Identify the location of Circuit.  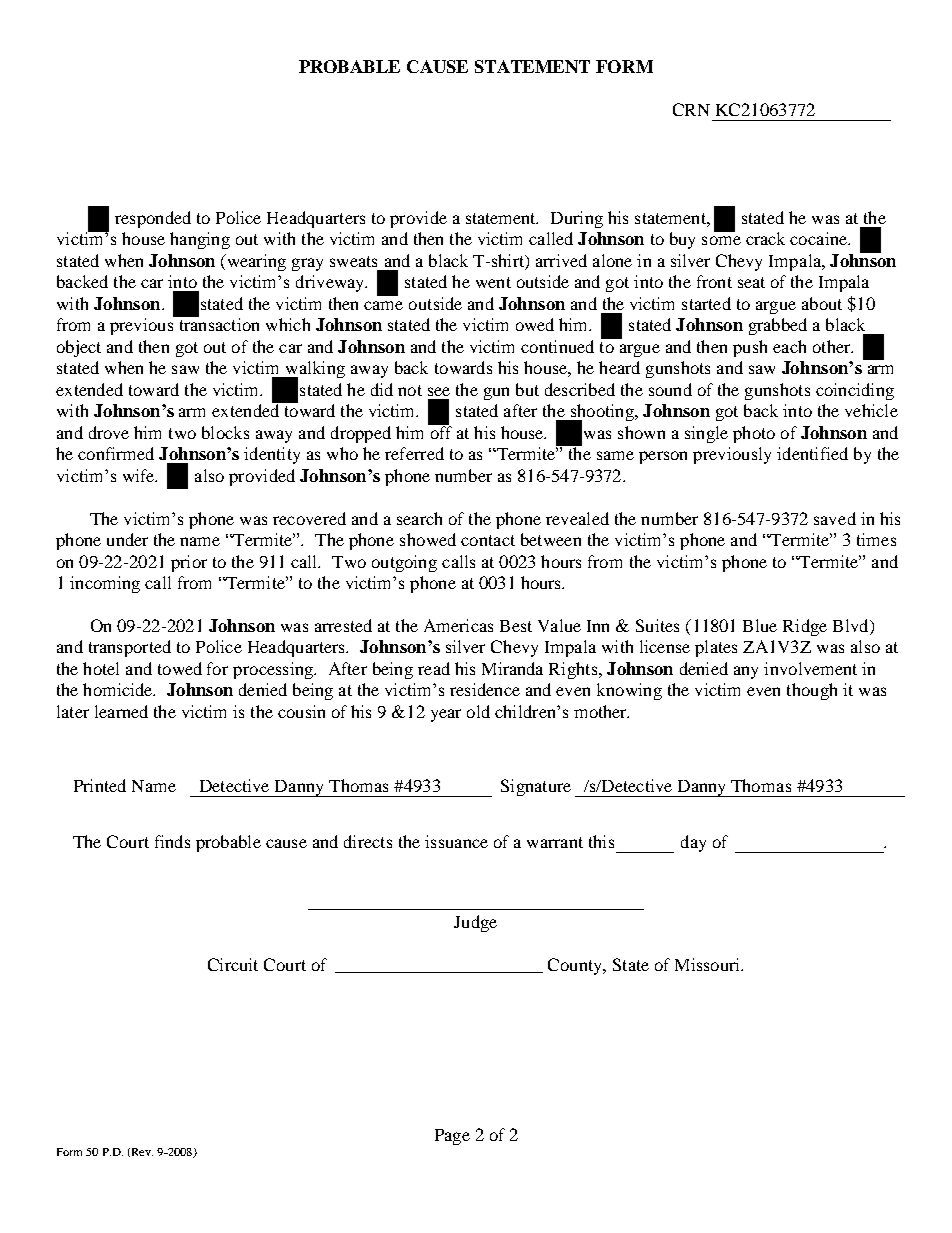
(233, 964).
